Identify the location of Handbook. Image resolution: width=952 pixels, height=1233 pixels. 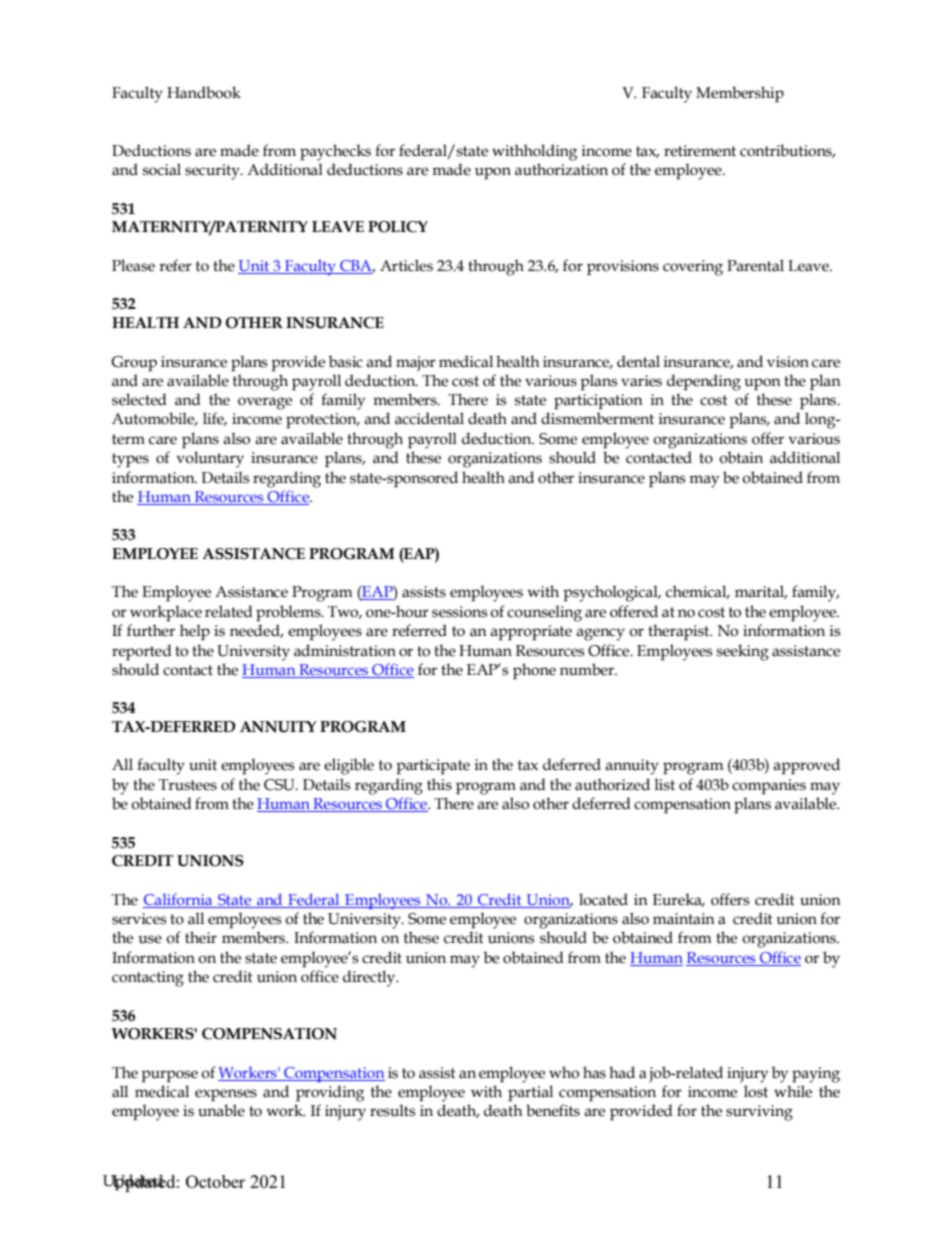
(204, 92).
